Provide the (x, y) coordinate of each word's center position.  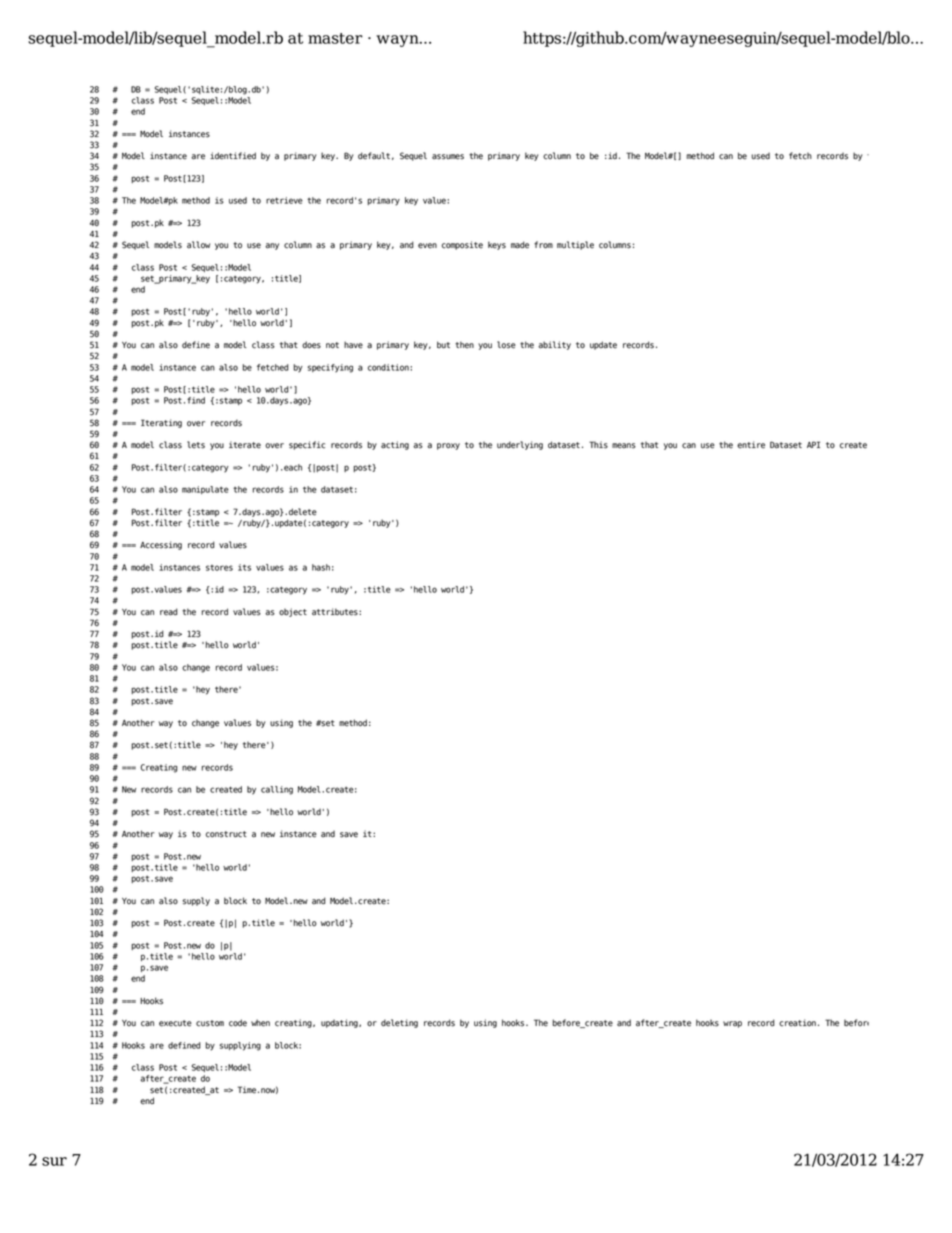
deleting (399, 1023)
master (335, 38)
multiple (575, 245)
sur (54, 1161)
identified (233, 156)
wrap (732, 1024)
